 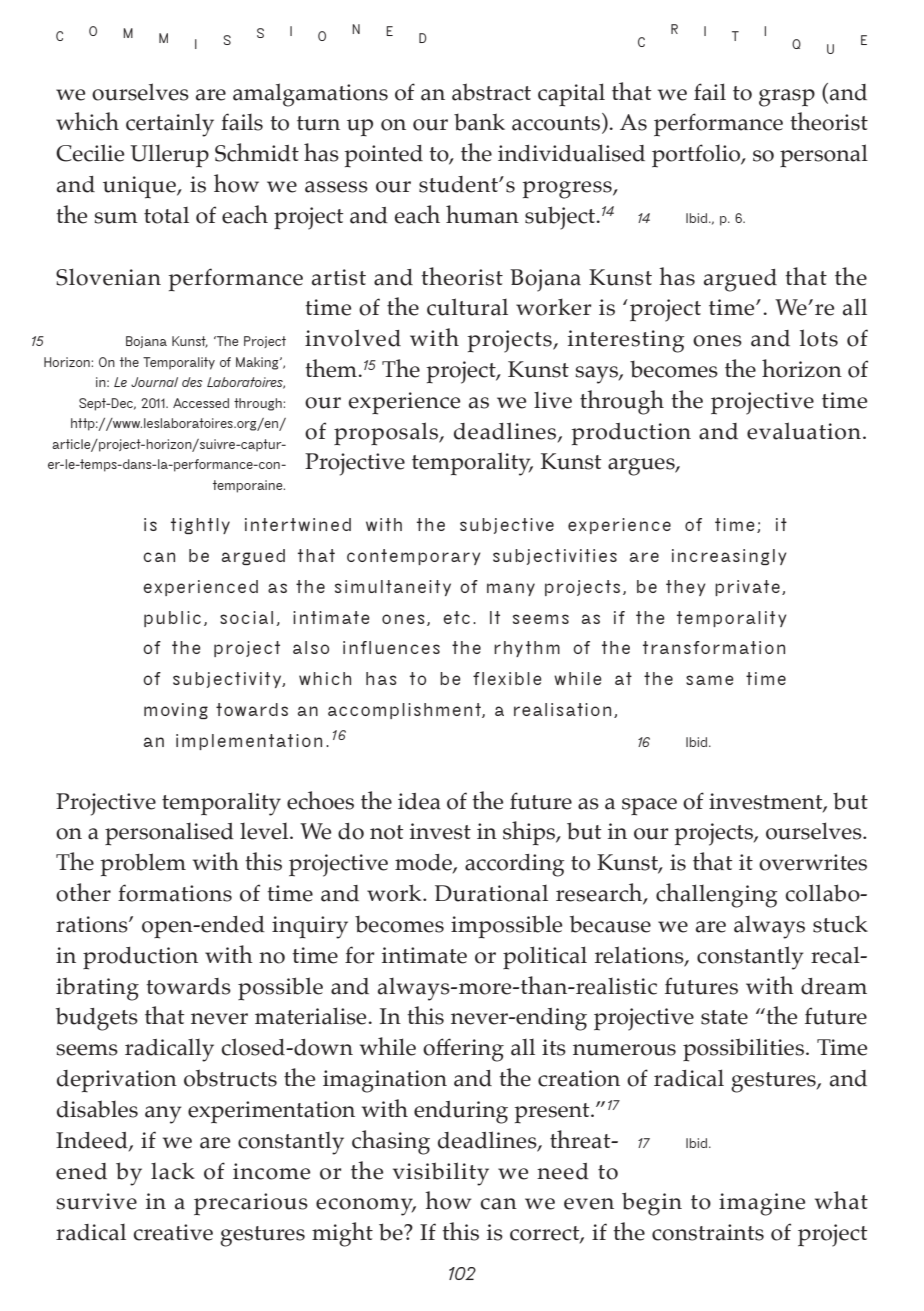 I want to click on imagine, so click(x=762, y=1204).
